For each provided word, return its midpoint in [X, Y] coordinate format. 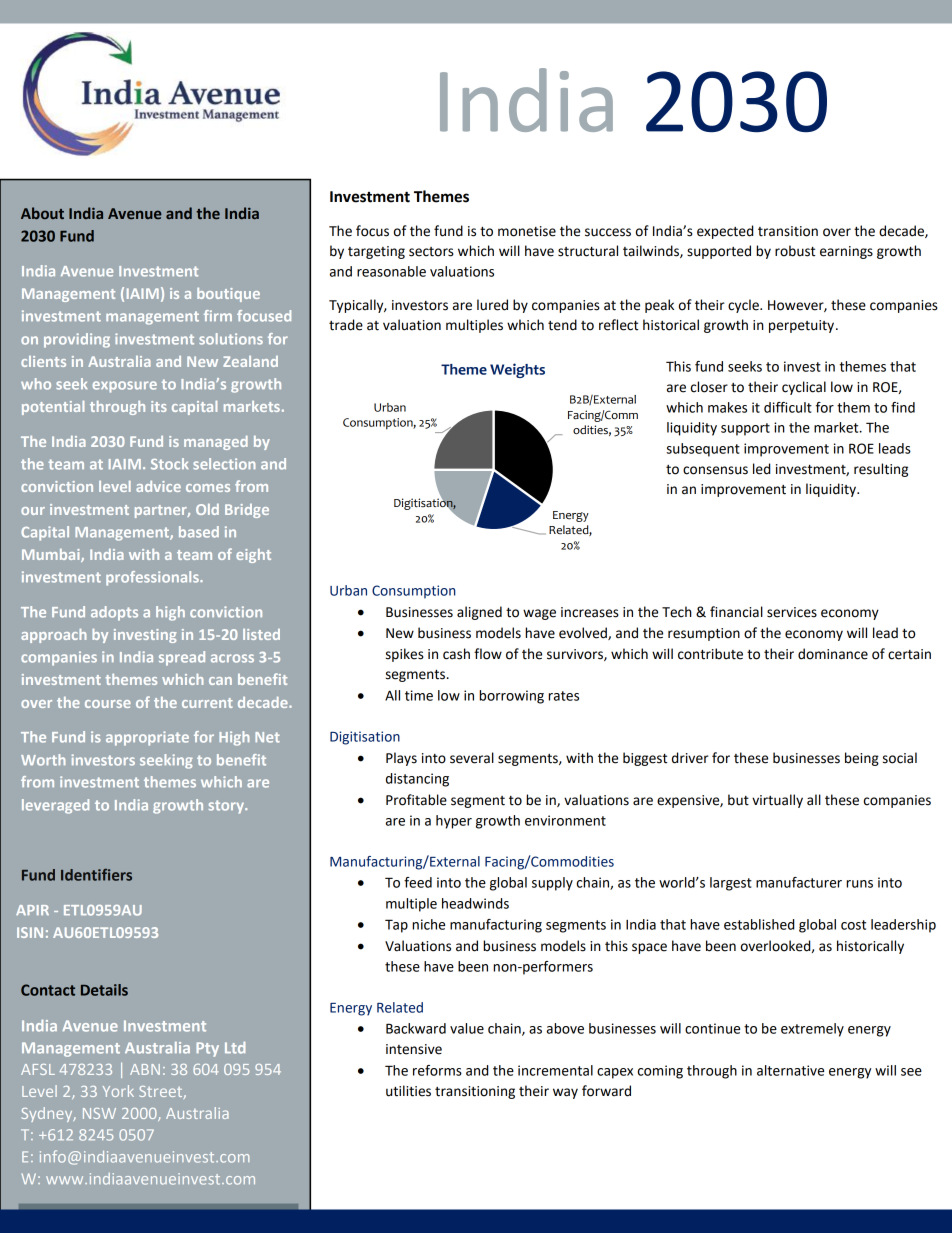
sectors [431, 252]
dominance [833, 654]
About [42, 213]
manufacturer [799, 882]
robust [795, 251]
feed [418, 882]
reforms [437, 1070]
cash [456, 654]
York [118, 1091]
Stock [169, 464]
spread [182, 658]
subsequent [703, 450]
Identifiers [96, 875]
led [761, 469]
